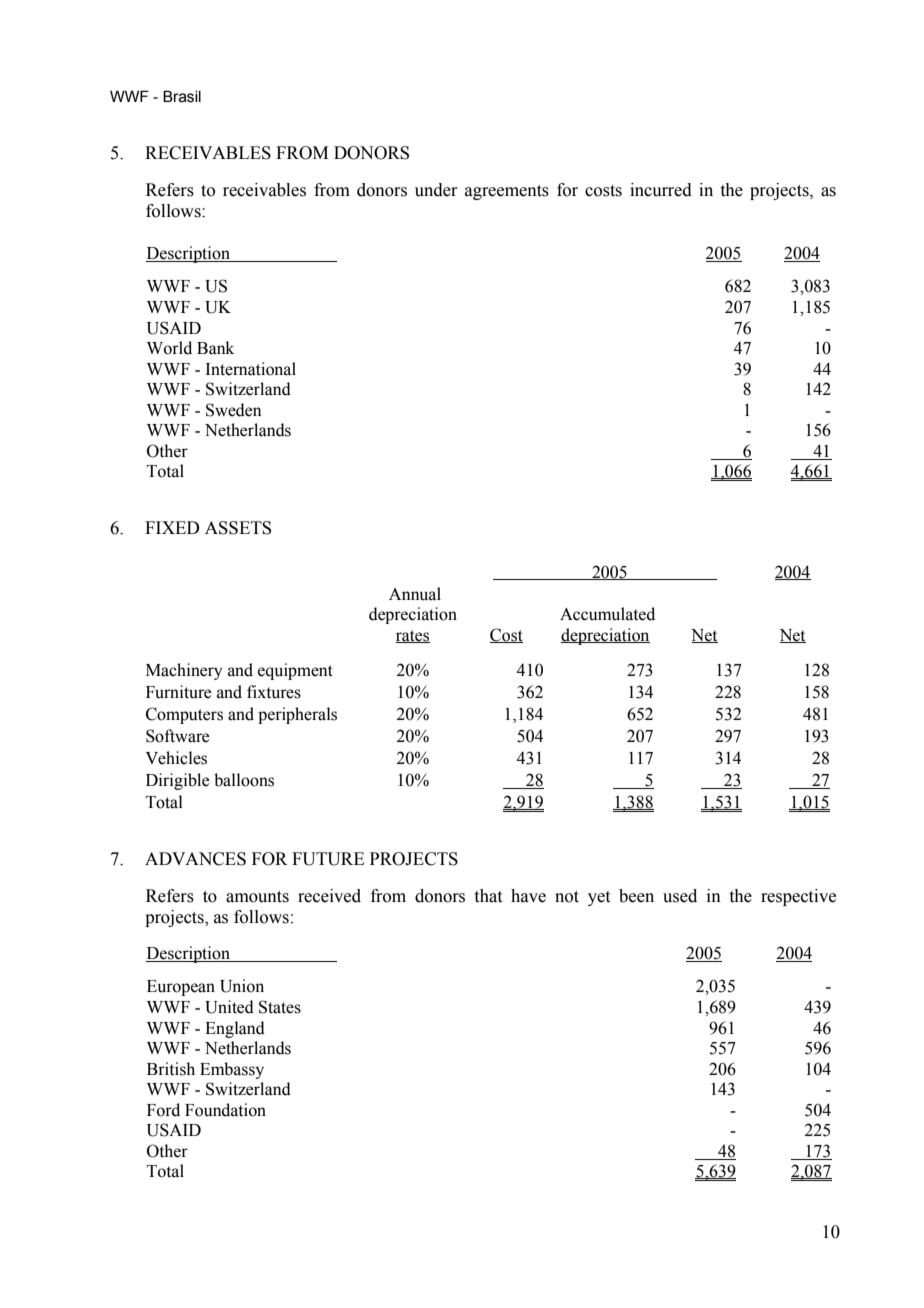 This screenshot has width=924, height=1308. What do you see at coordinates (436, 190) in the screenshot?
I see `under` at bounding box center [436, 190].
